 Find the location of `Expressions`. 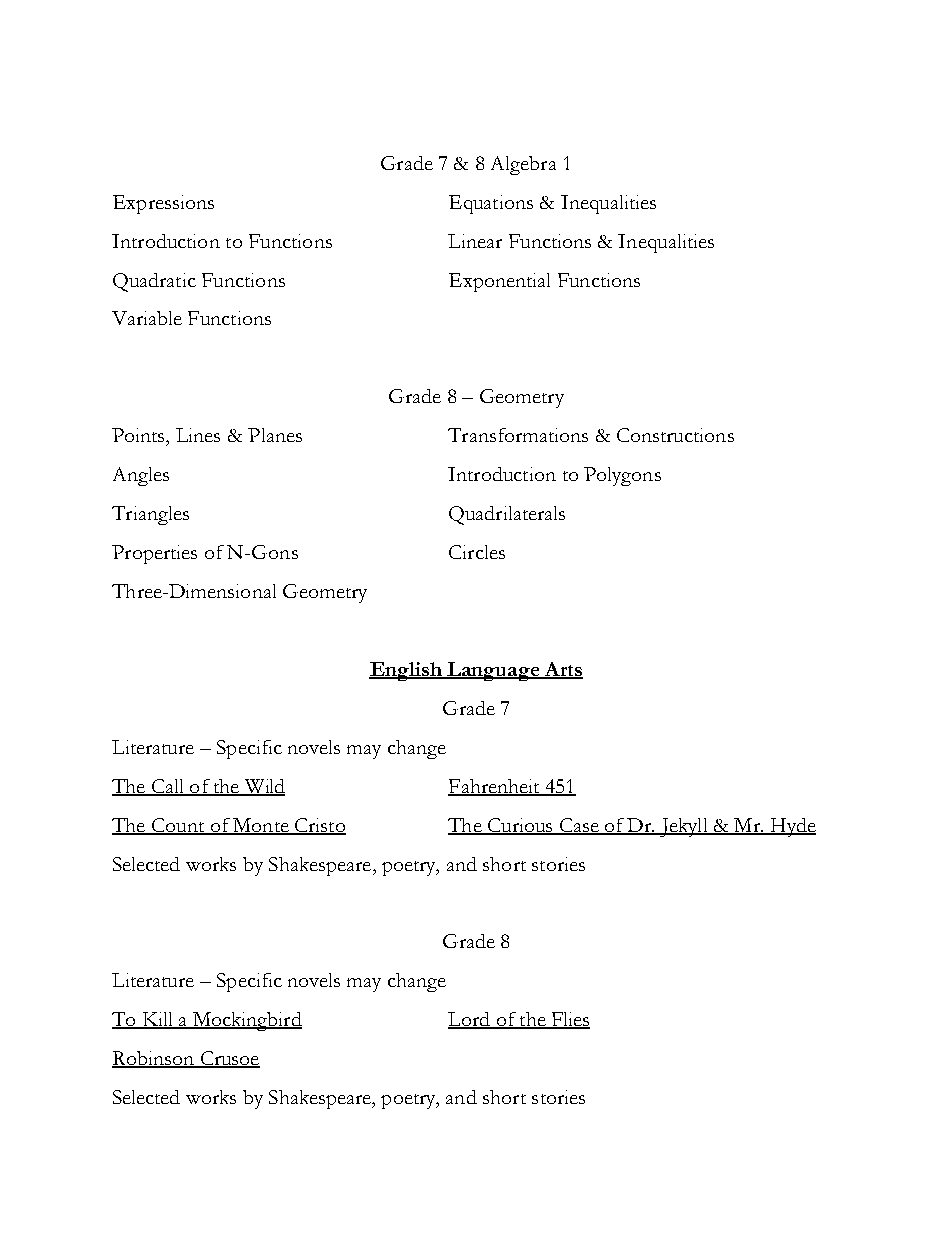

Expressions is located at coordinates (163, 204).
